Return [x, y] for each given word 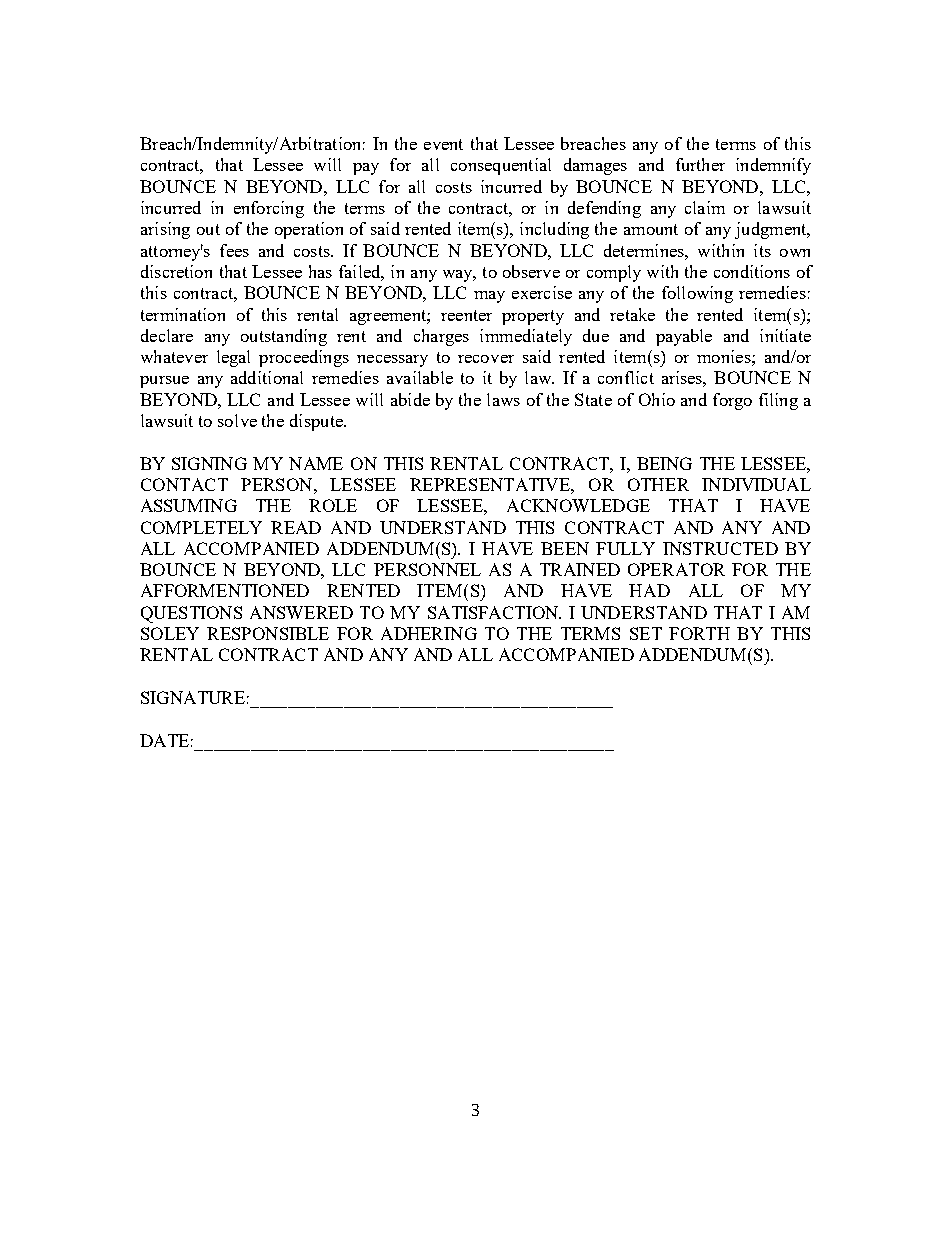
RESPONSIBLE [268, 633]
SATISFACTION [494, 612]
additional [267, 377]
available [420, 377]
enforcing [269, 209]
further [700, 164]
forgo [732, 401]
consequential [501, 166]
